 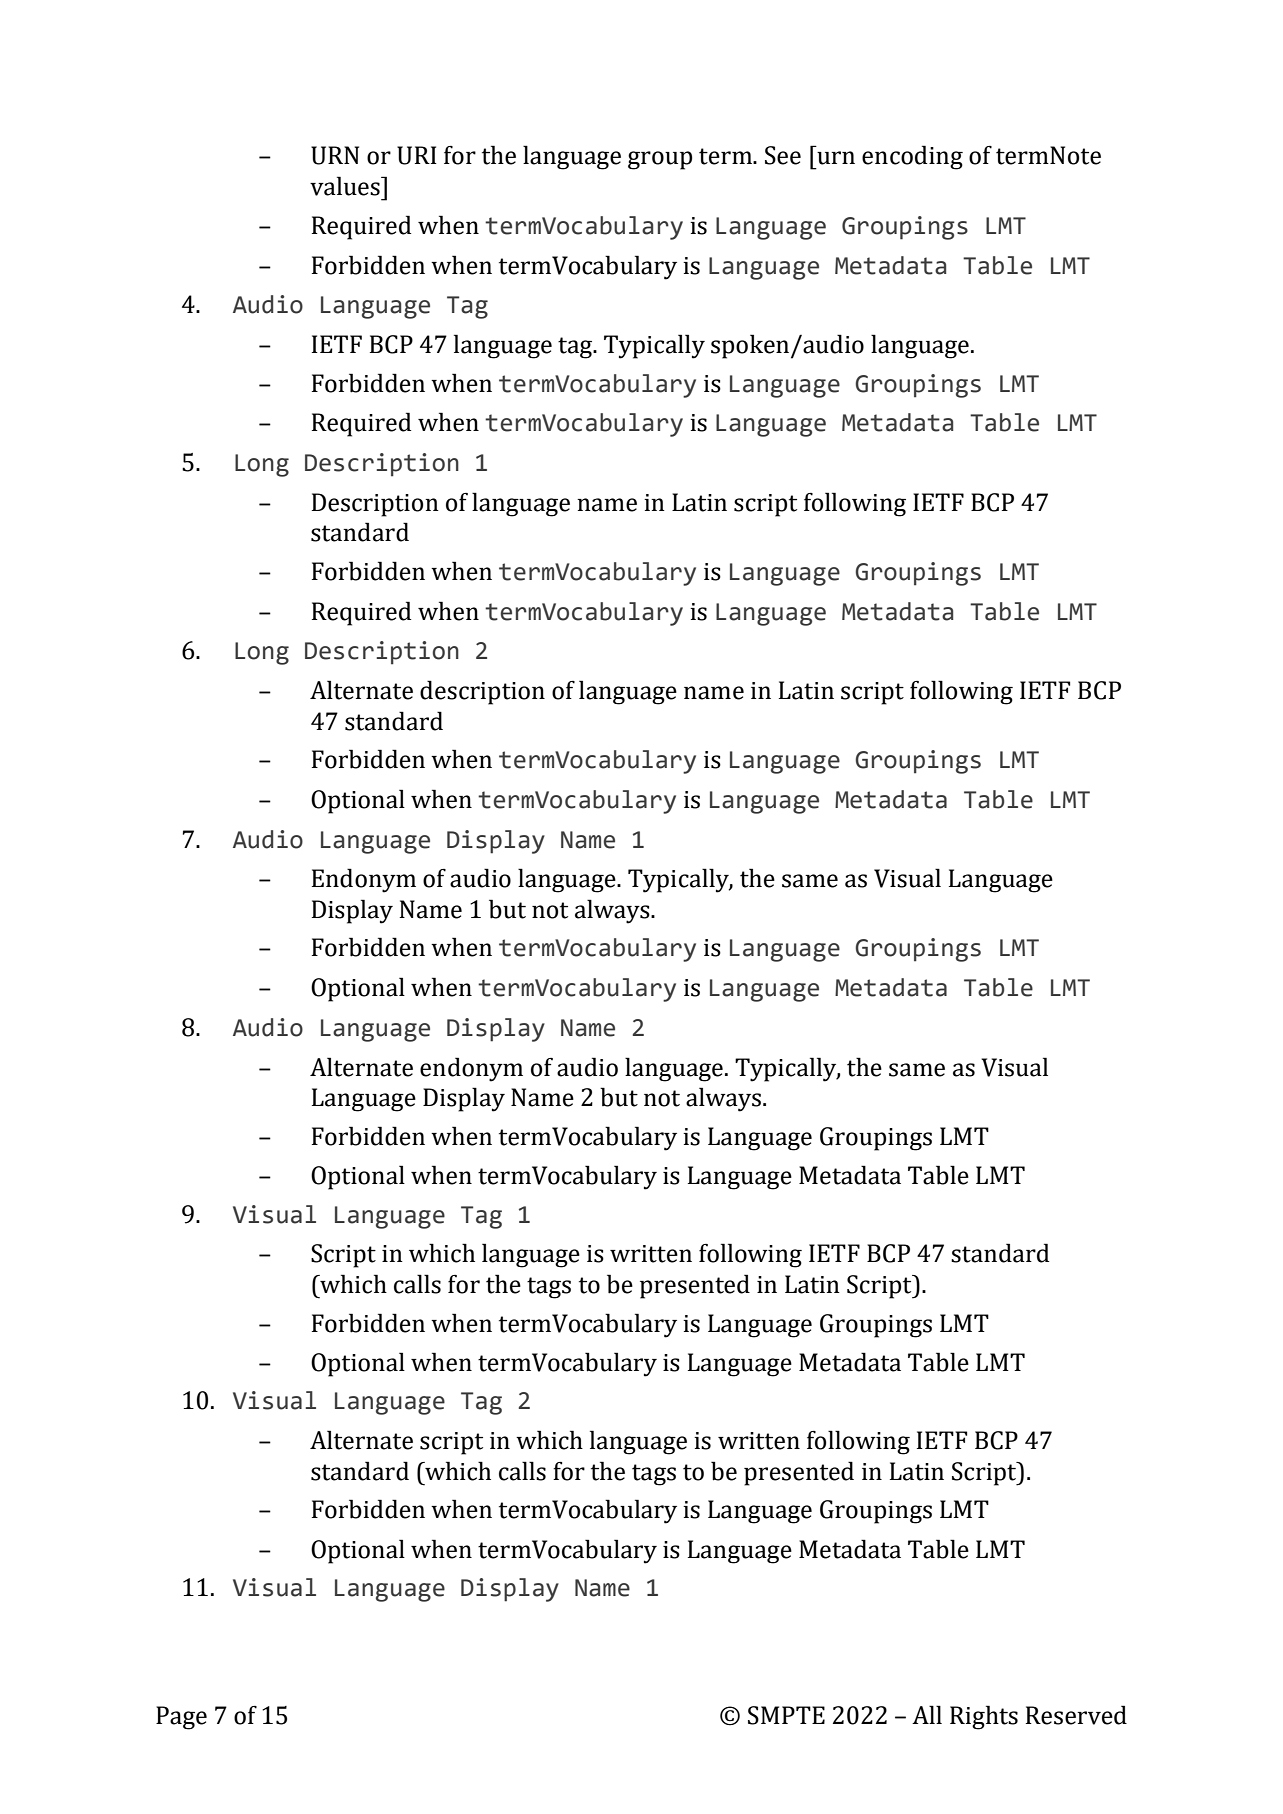 What do you see at coordinates (783, 155) in the document?
I see `See` at bounding box center [783, 155].
